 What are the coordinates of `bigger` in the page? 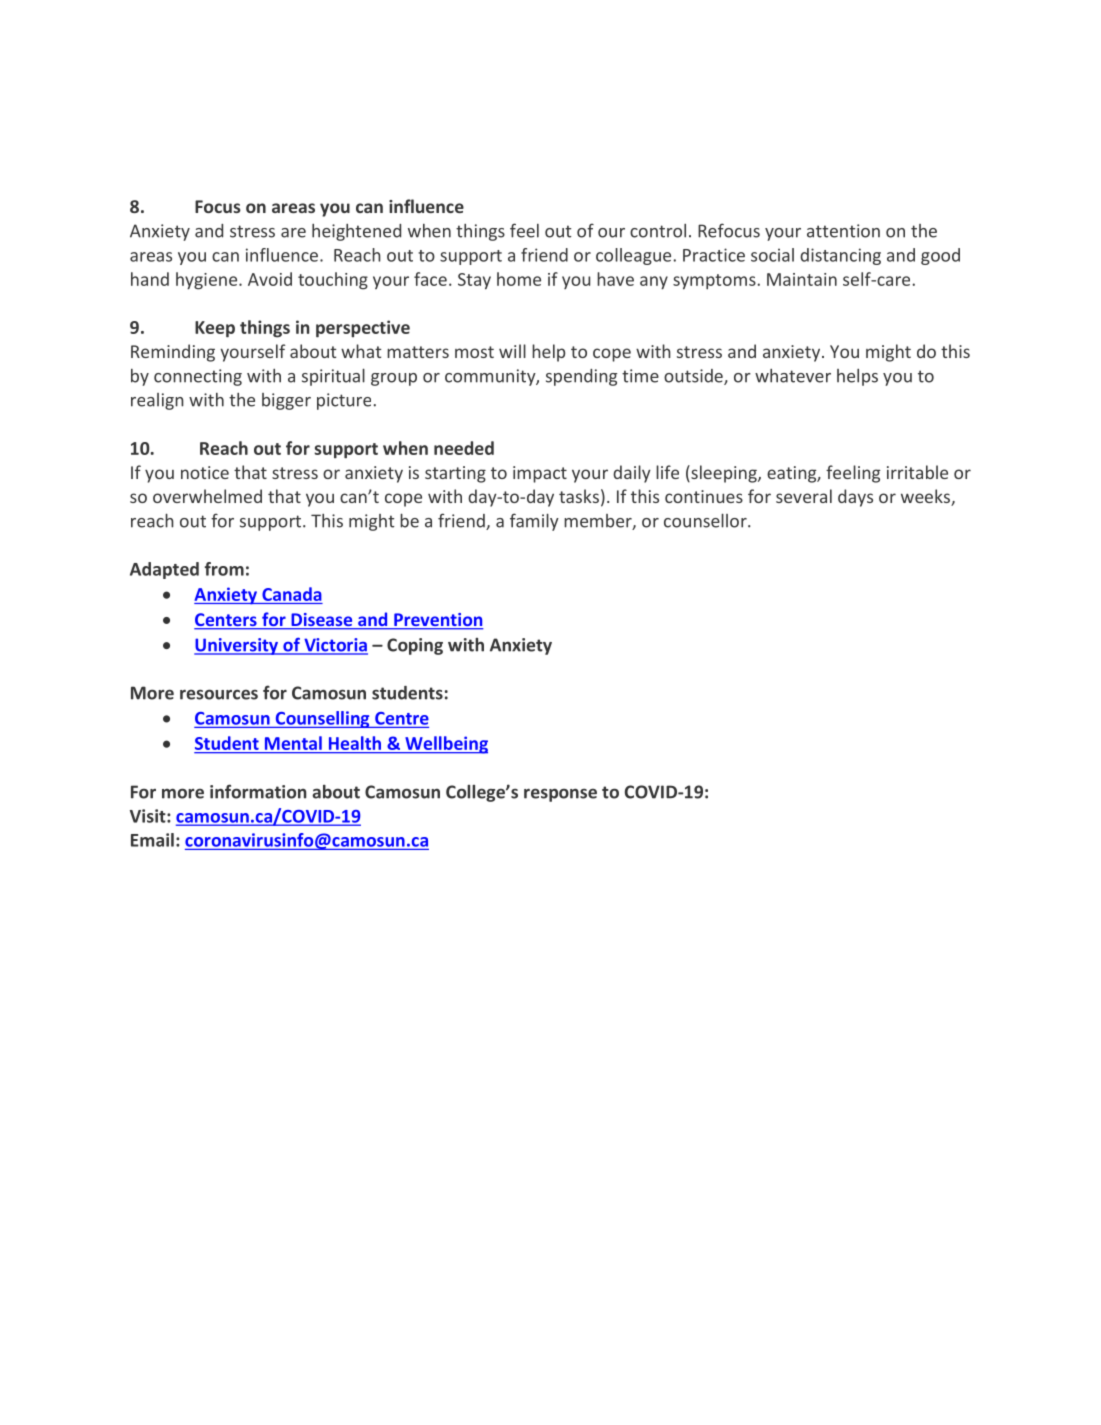 It's located at (286, 401).
